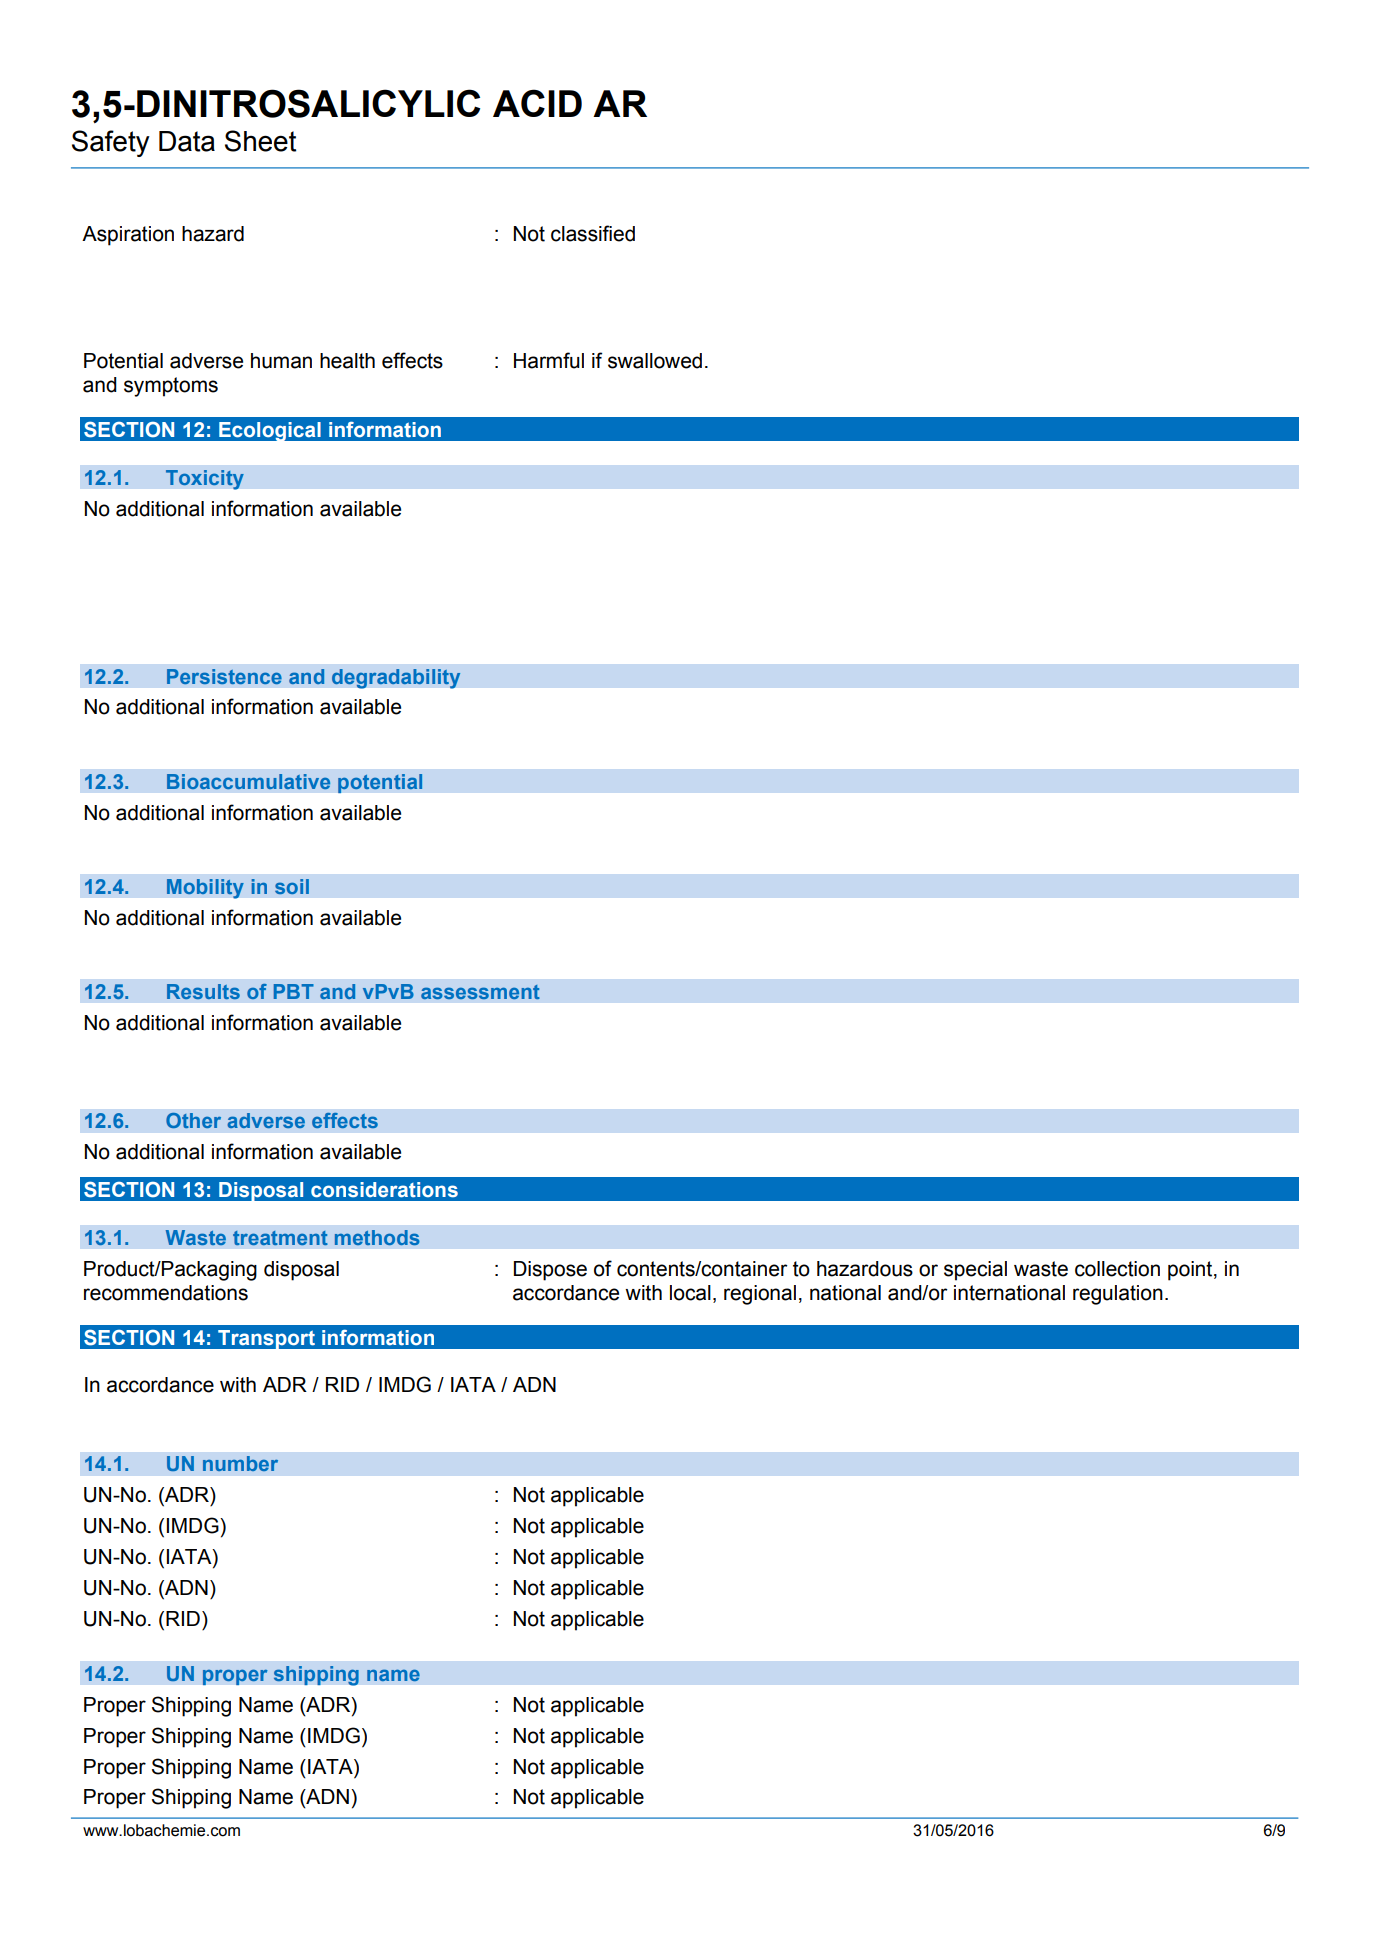  Describe the element at coordinates (690, 1293) in the screenshot. I see `local` at that location.
